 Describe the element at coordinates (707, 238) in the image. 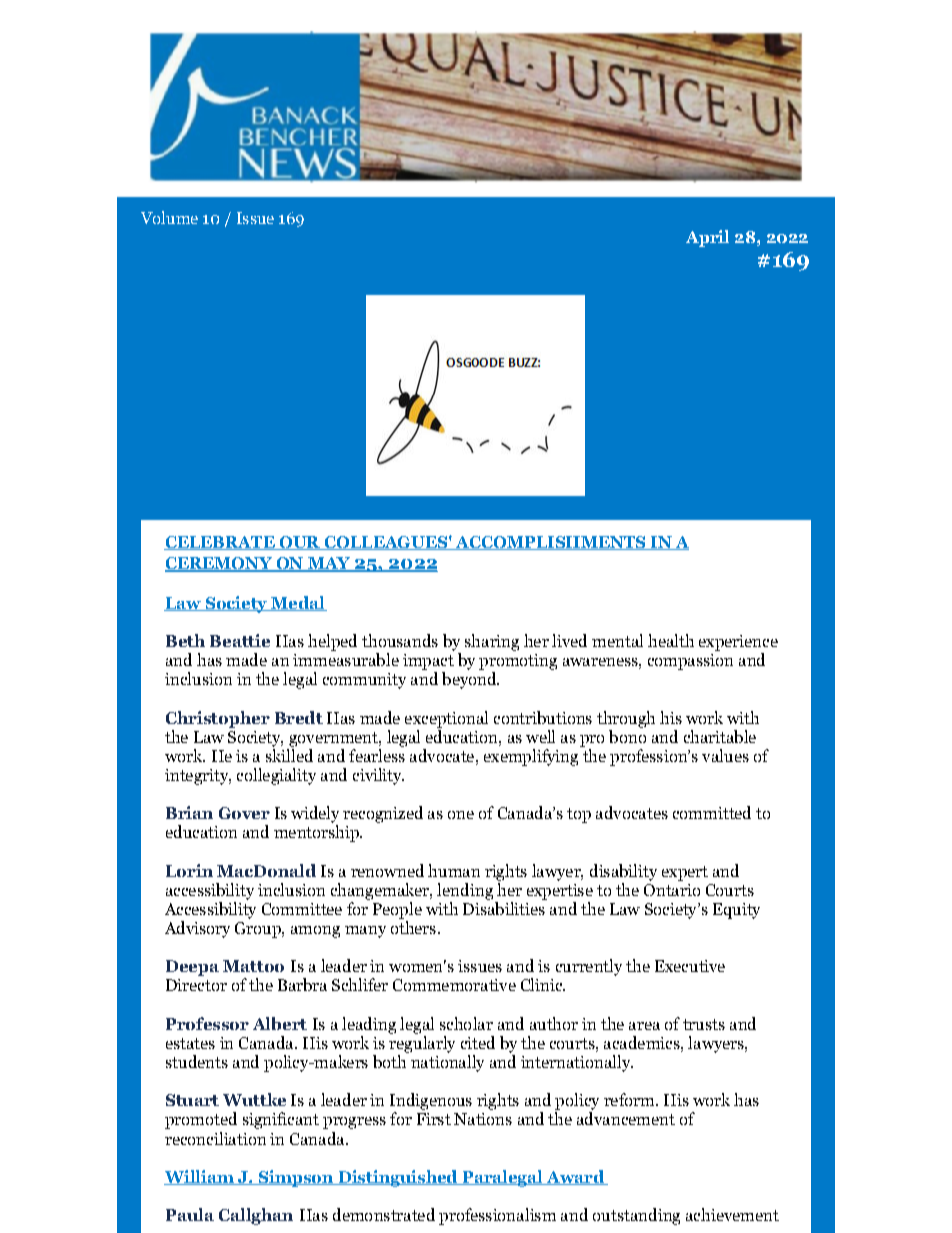

I see `April` at that location.
